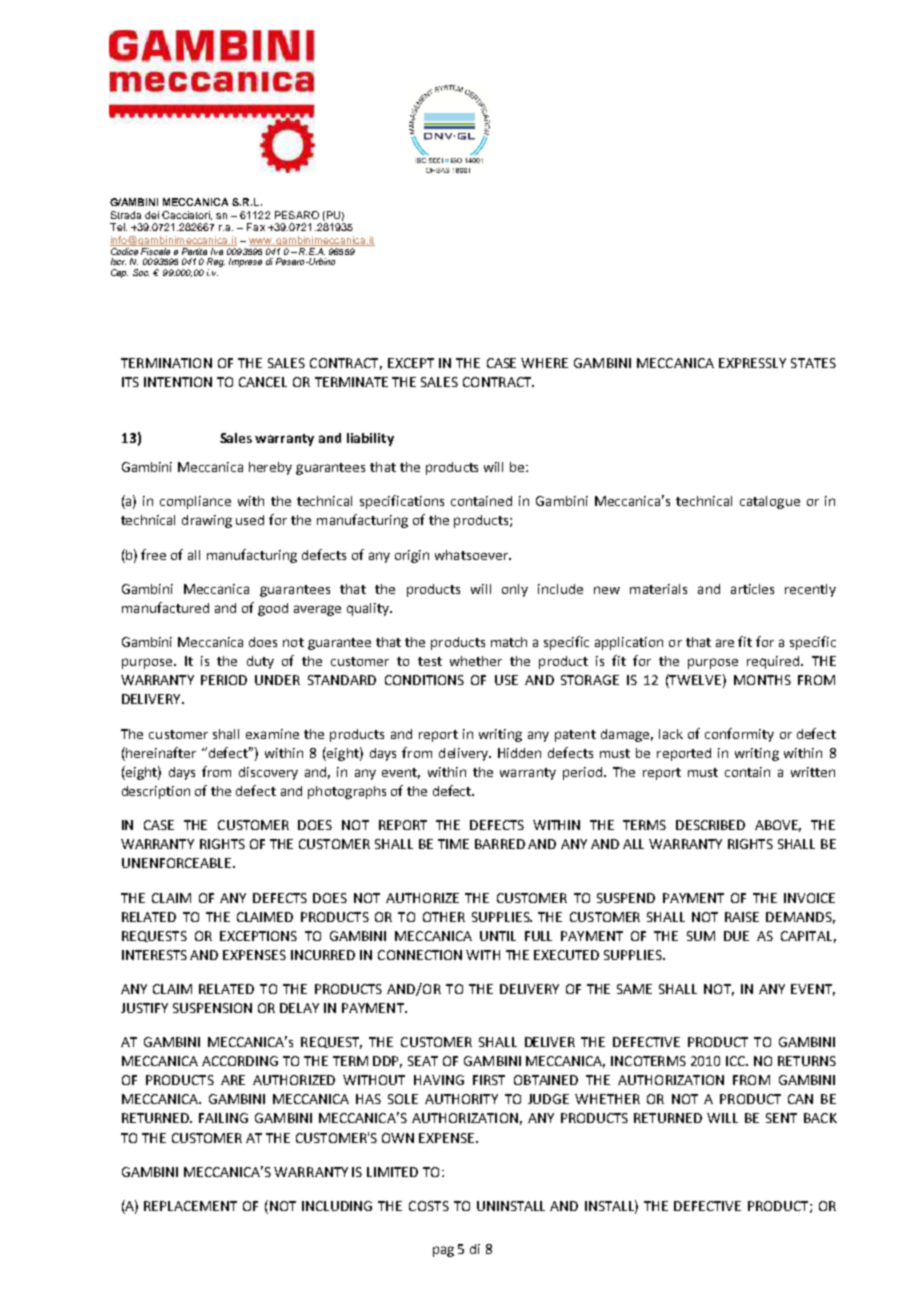 The image size is (924, 1308). Describe the element at coordinates (739, 735) in the screenshot. I see `conformity` at that location.
